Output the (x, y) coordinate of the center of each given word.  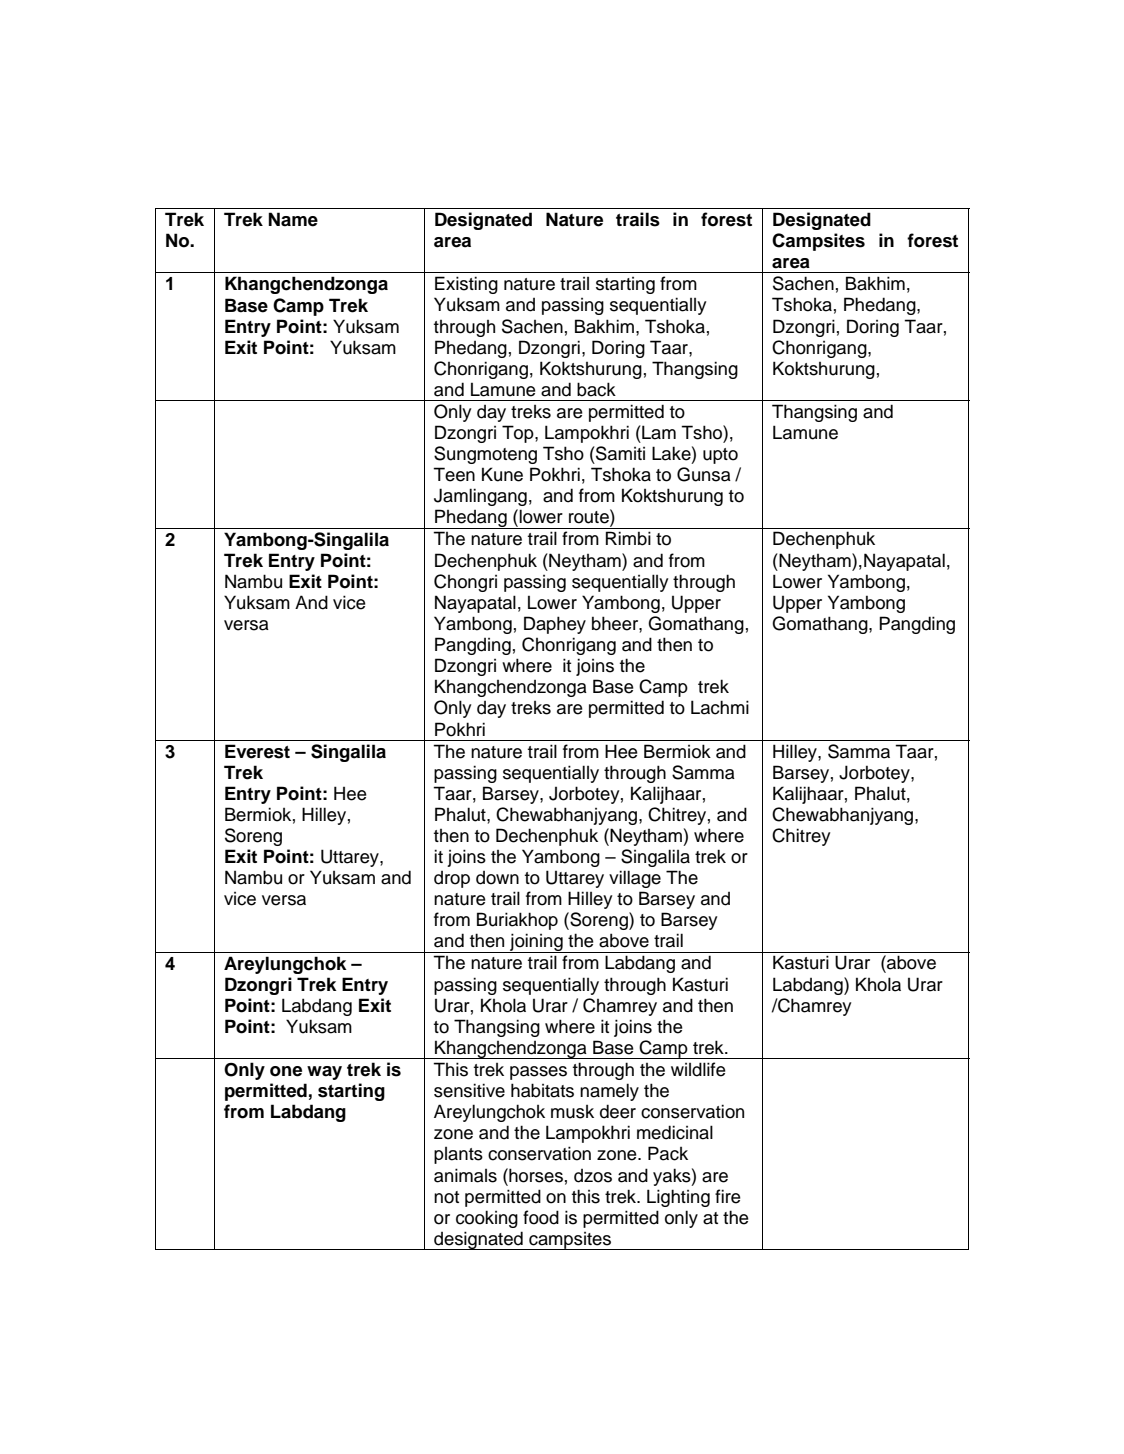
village (635, 879)
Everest (257, 751)
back (596, 389)
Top (519, 434)
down (497, 878)
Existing (466, 285)
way (324, 1073)
